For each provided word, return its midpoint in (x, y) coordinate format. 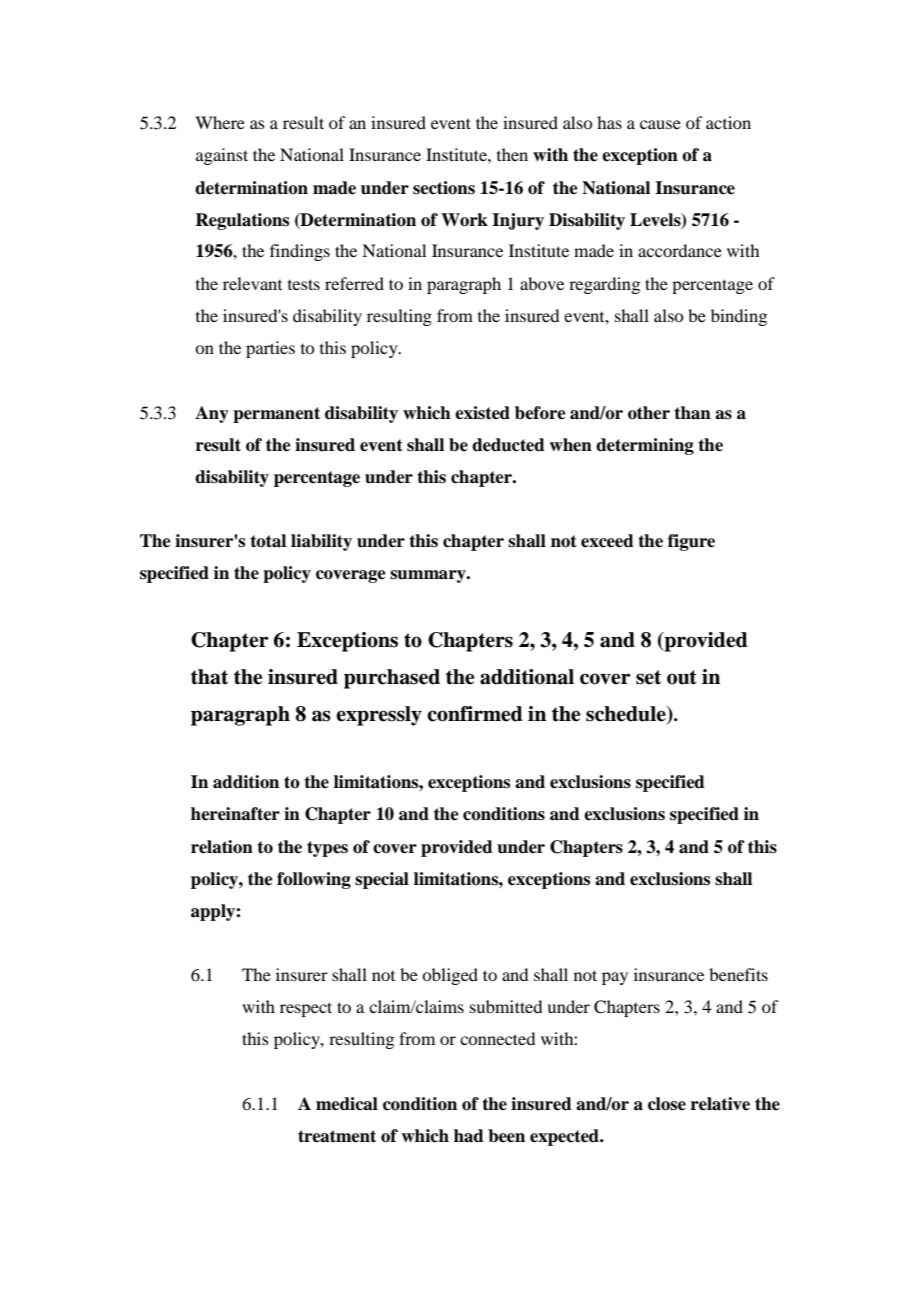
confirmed (475, 714)
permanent (276, 415)
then (512, 154)
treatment (337, 1136)
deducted (508, 445)
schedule (627, 715)
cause (660, 124)
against (222, 156)
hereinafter (235, 814)
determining (645, 446)
